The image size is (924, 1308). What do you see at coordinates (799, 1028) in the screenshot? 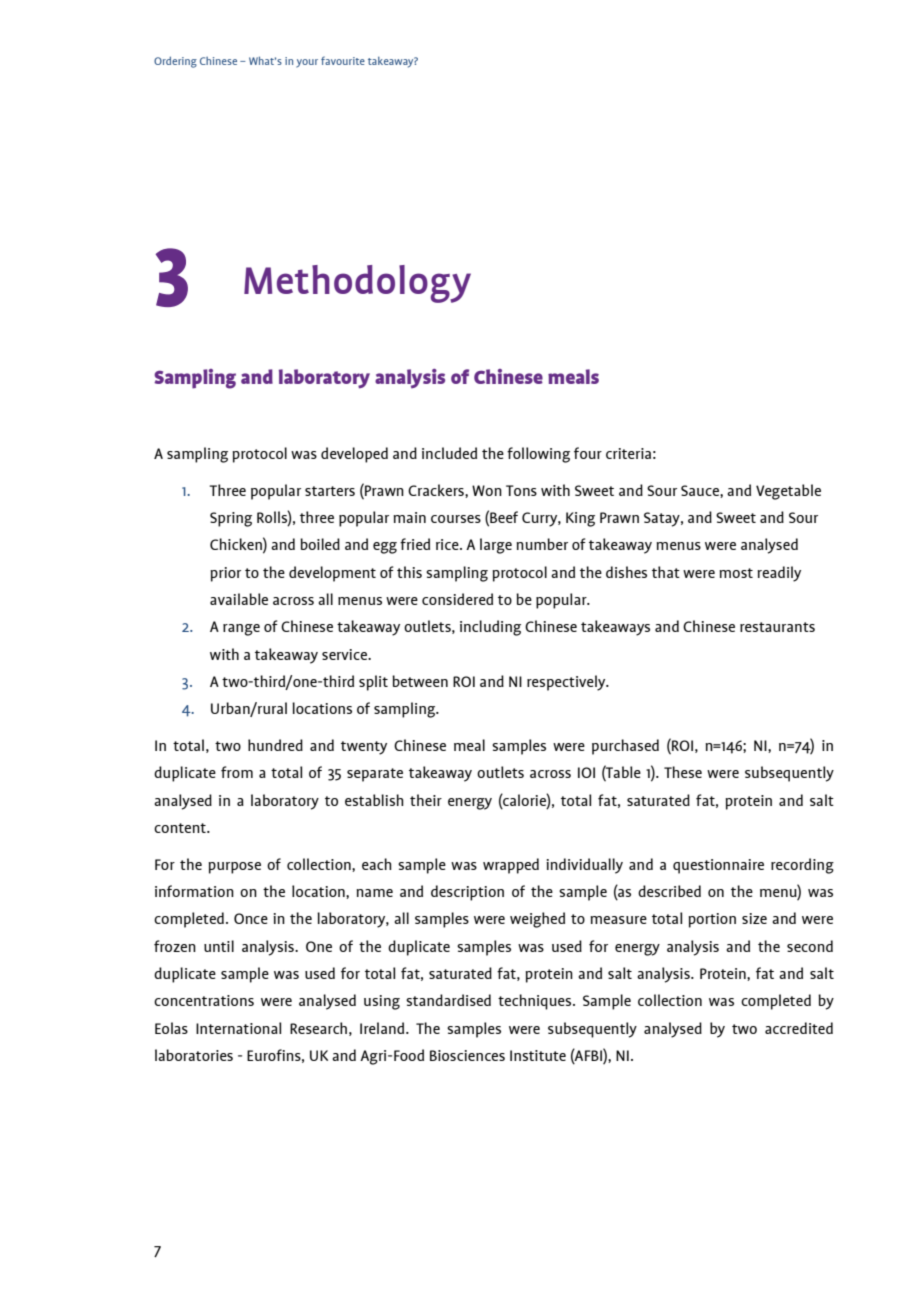
I see `accredited` at bounding box center [799, 1028].
